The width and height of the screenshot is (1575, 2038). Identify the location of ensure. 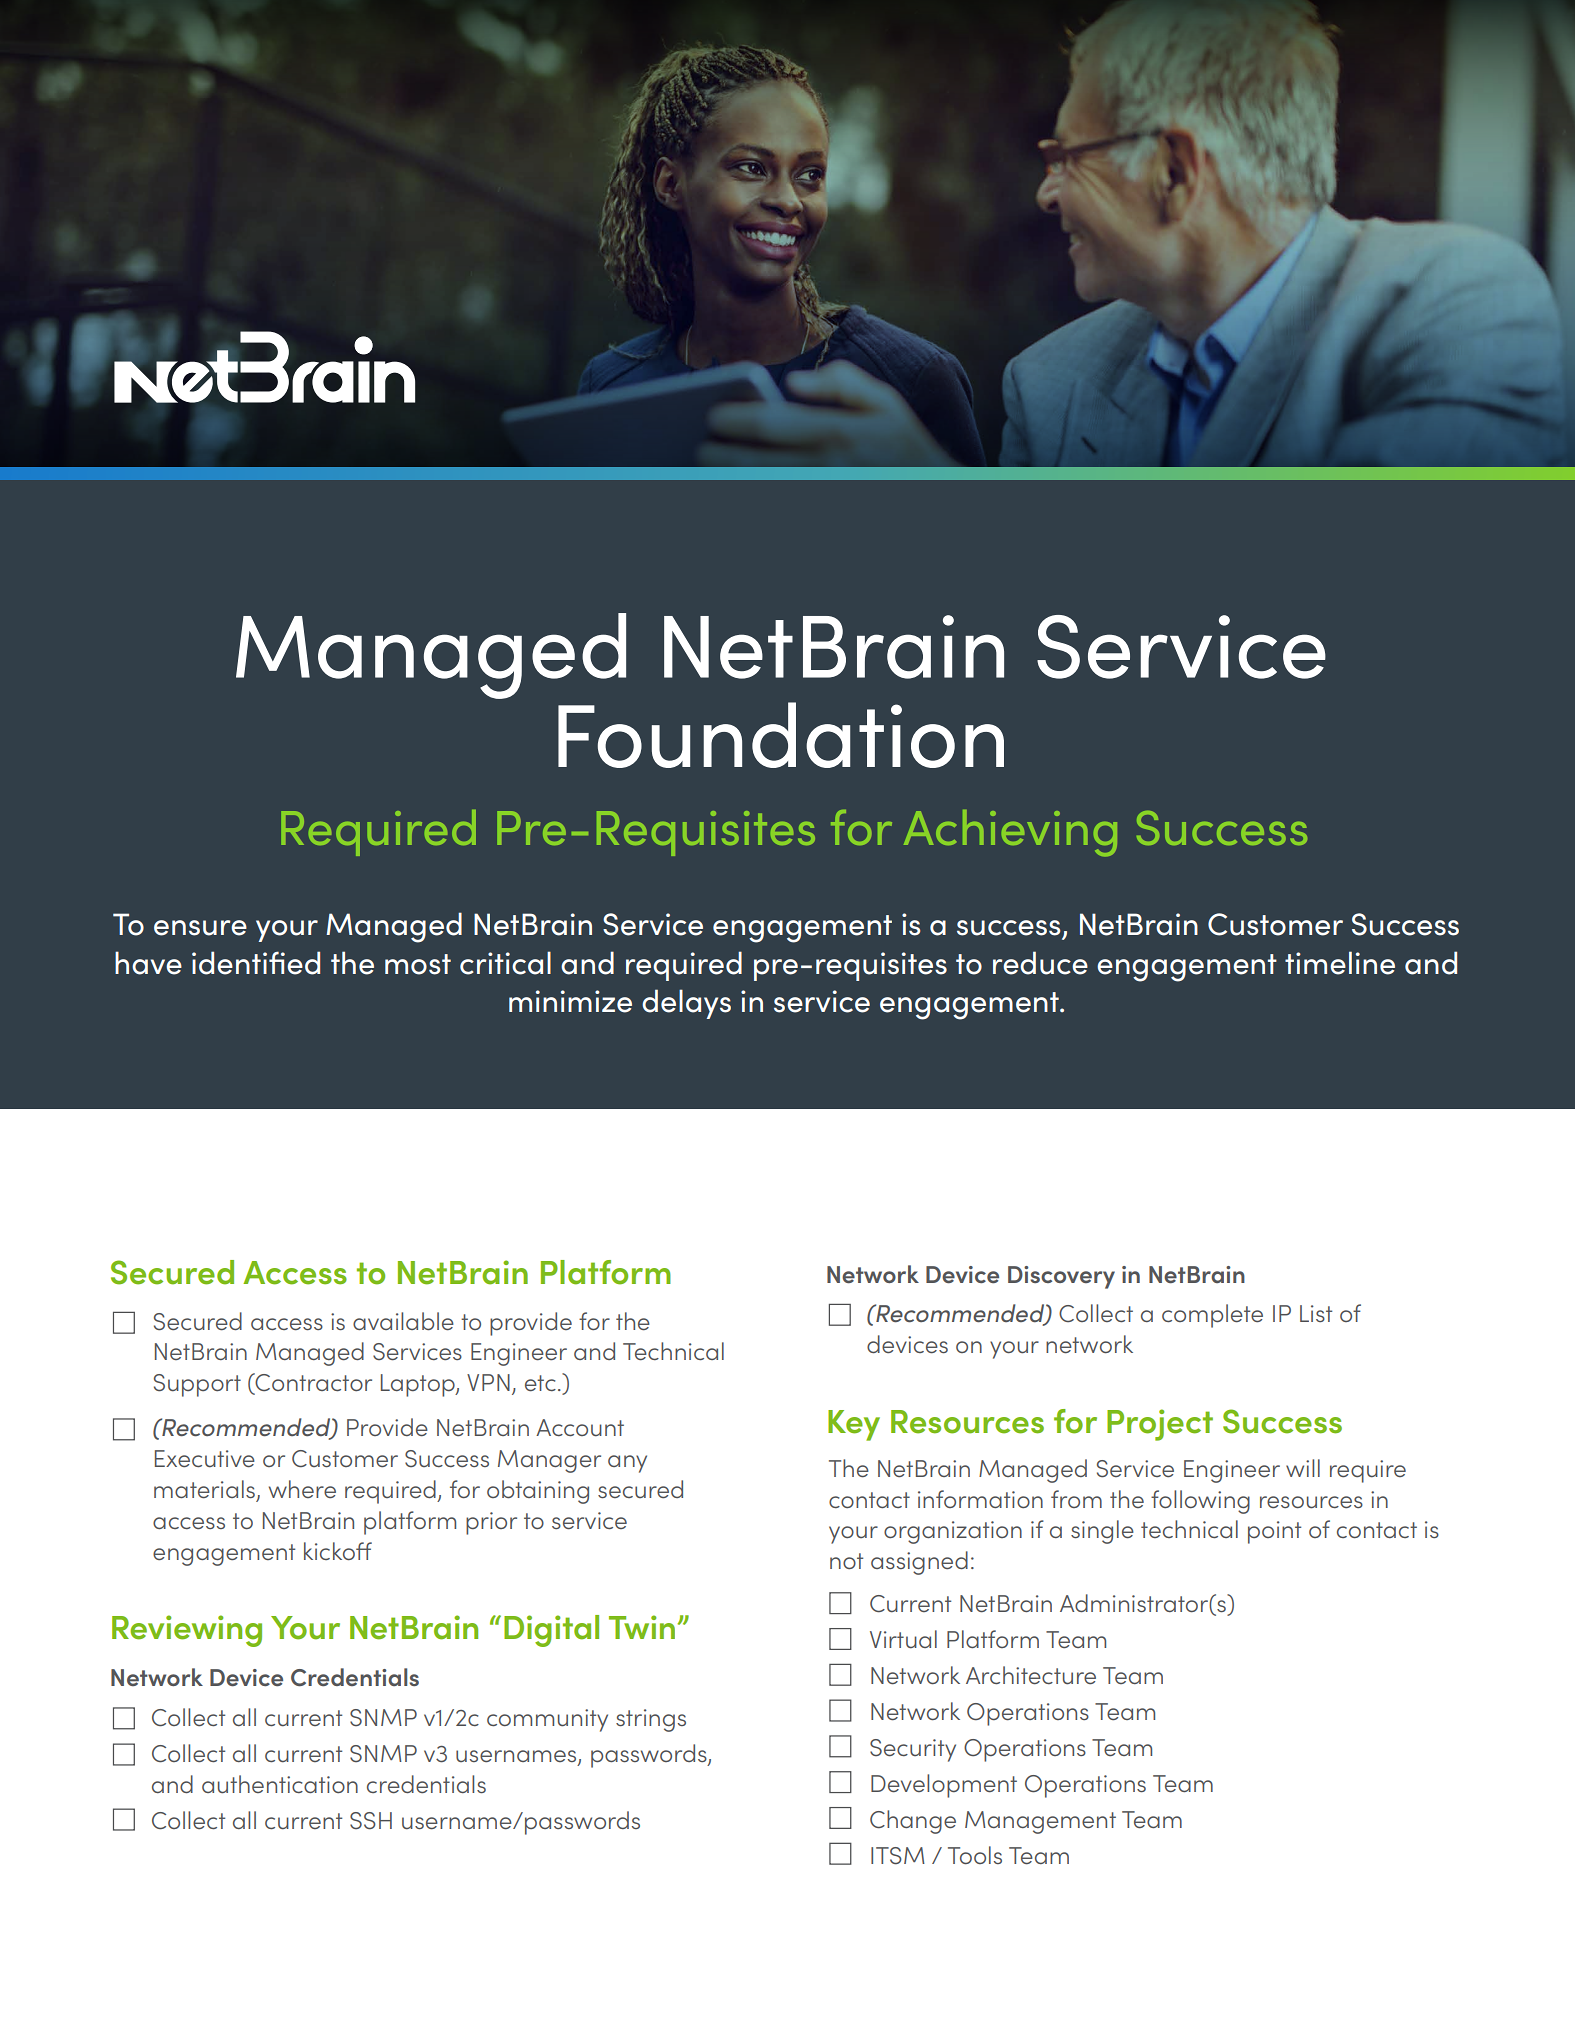
(200, 928).
